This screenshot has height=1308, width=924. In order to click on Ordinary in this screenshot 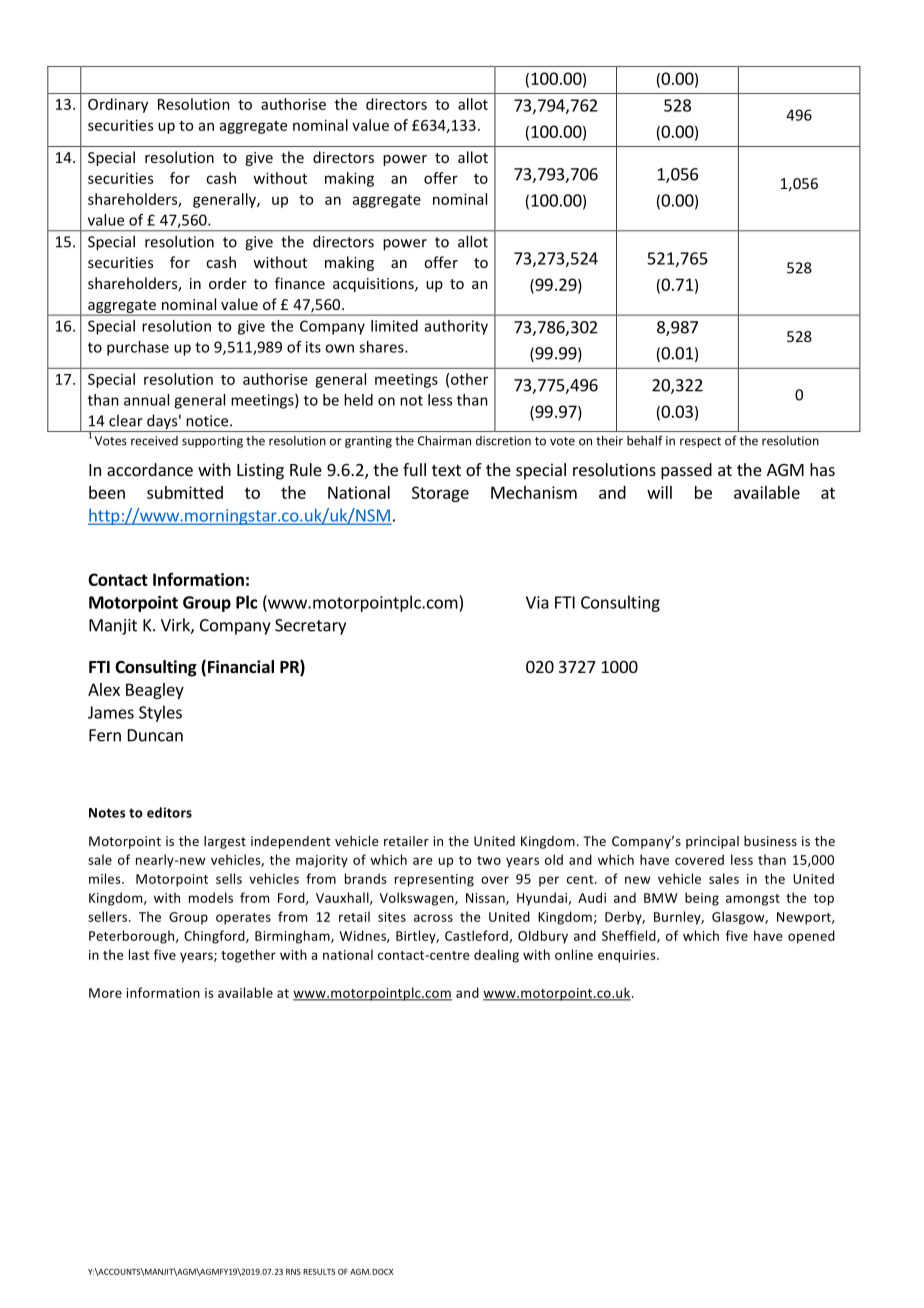, I will do `click(118, 105)`.
